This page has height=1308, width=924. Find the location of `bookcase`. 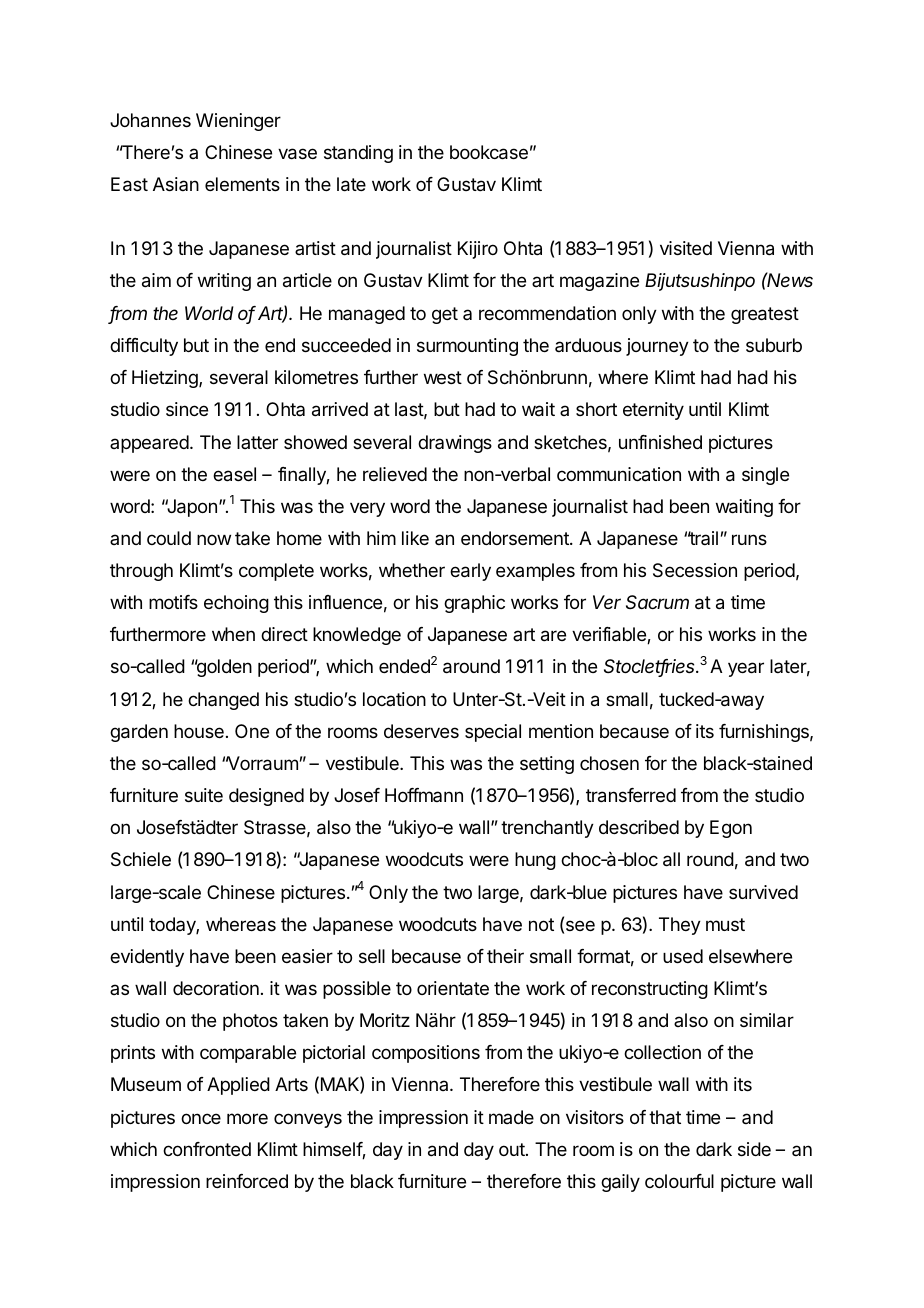

bookcase is located at coordinates (489, 152).
